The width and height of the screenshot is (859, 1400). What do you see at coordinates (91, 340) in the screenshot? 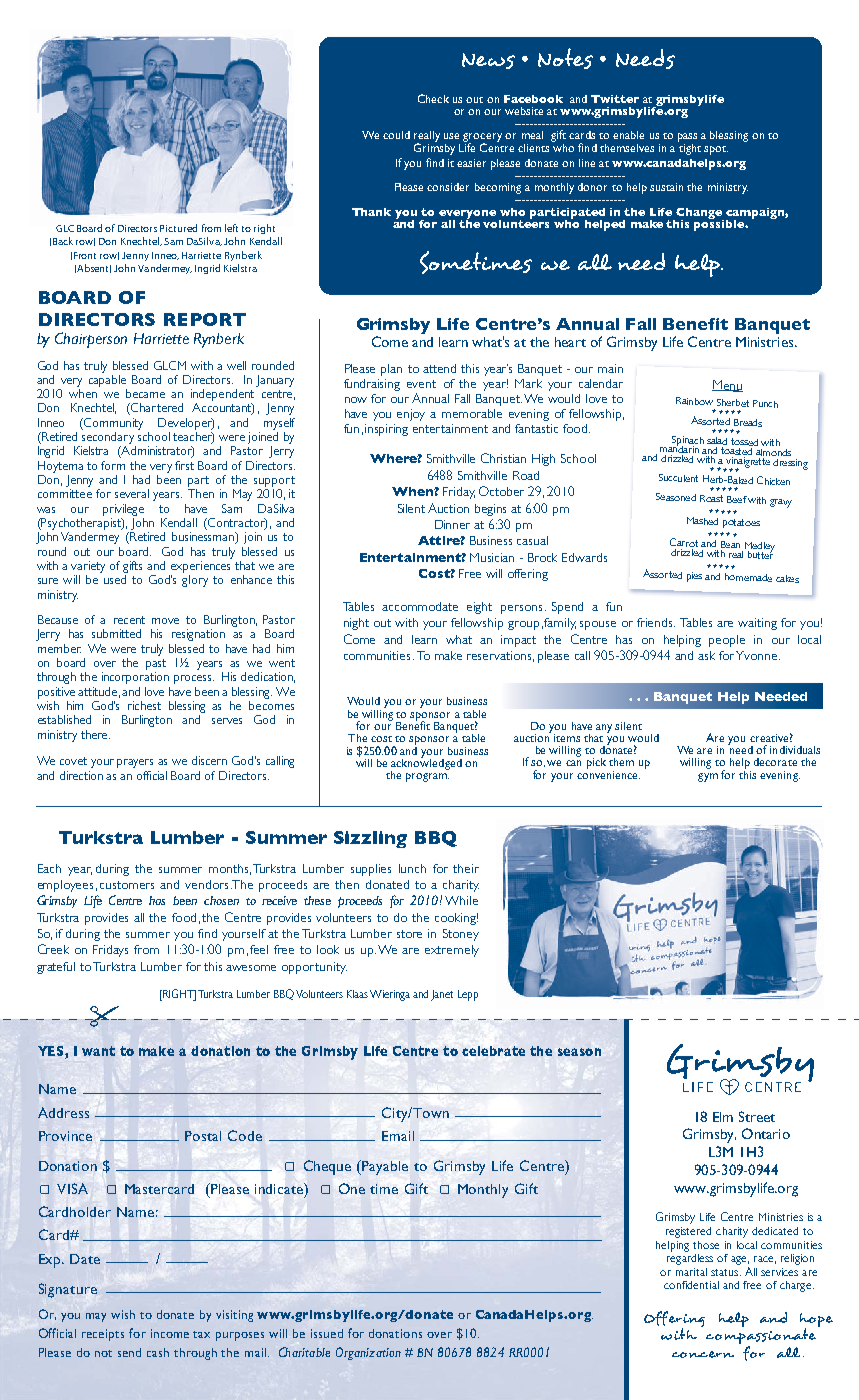
I see `Chairperson` at bounding box center [91, 340].
